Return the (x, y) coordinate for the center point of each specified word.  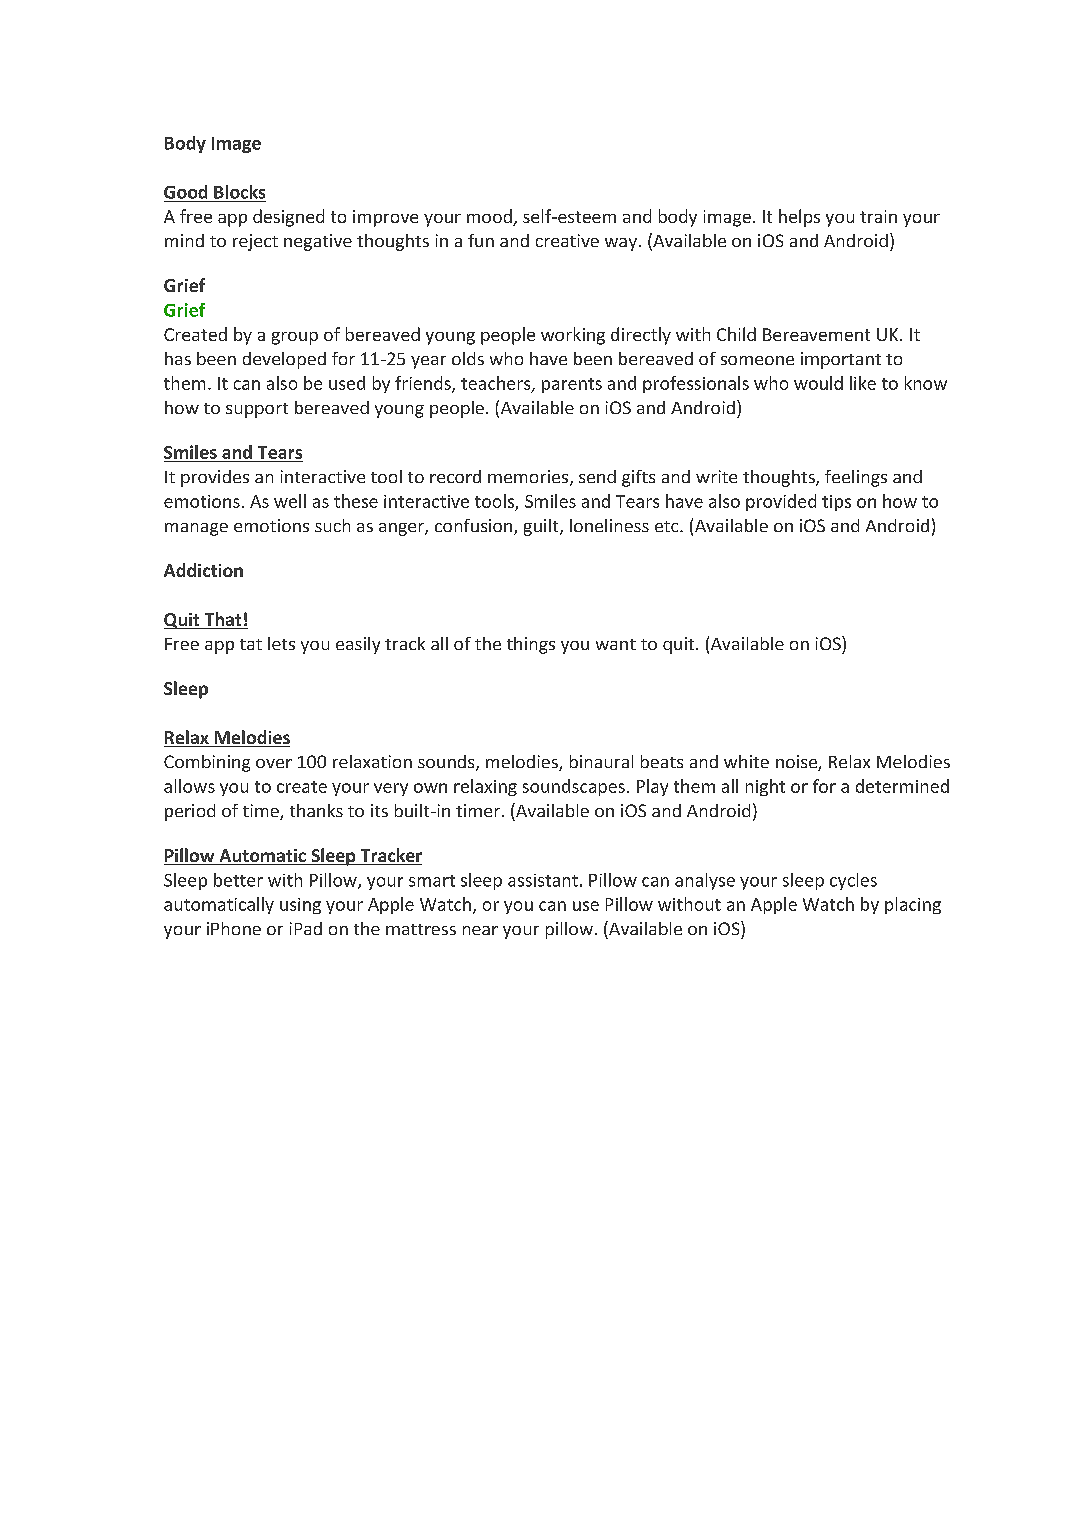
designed (288, 218)
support (257, 410)
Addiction (203, 570)
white (746, 761)
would (818, 383)
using (300, 906)
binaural (601, 761)
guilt (542, 527)
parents (572, 385)
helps (799, 218)
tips (836, 503)
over (274, 763)
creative (567, 240)
